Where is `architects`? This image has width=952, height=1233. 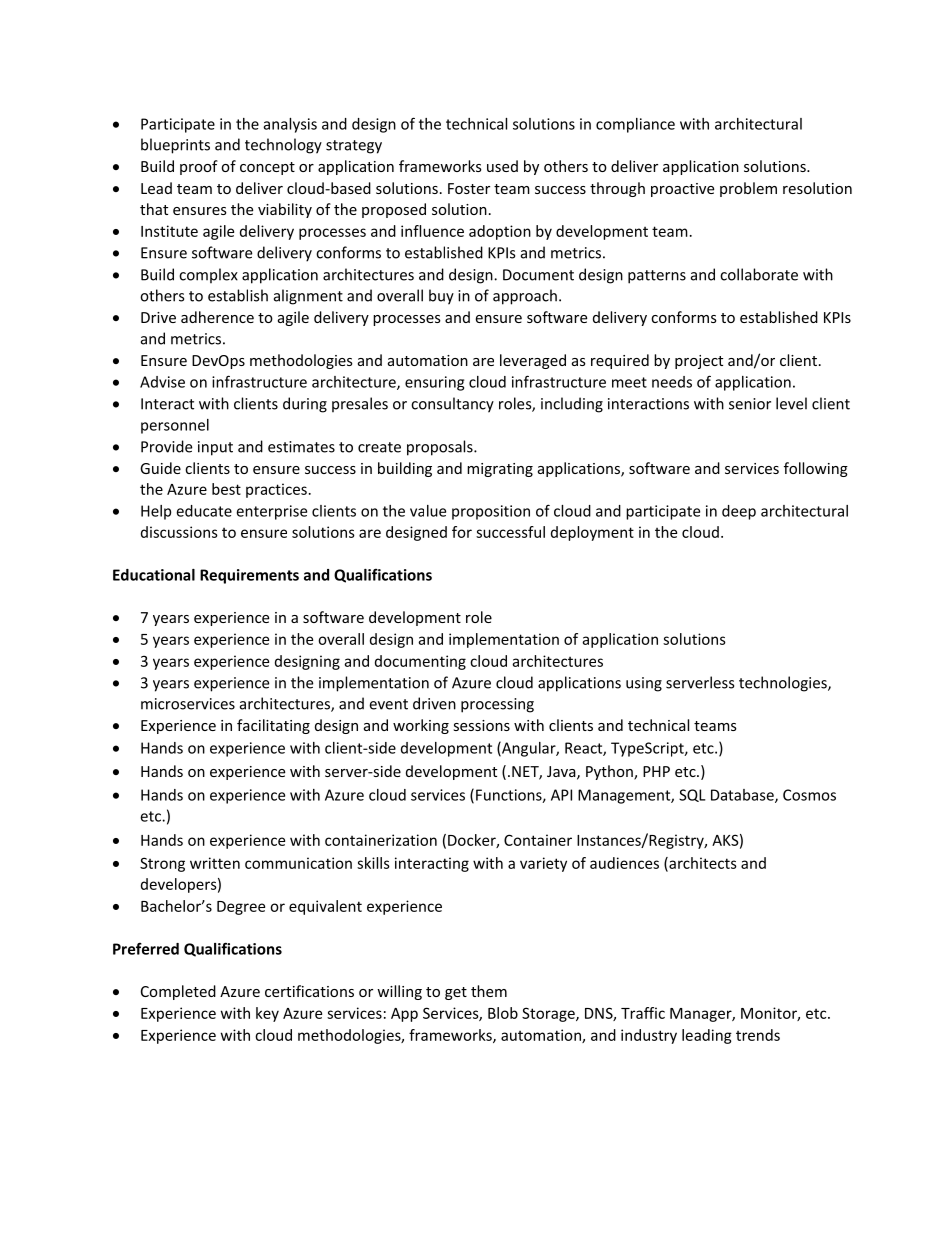
architects is located at coordinates (702, 864).
